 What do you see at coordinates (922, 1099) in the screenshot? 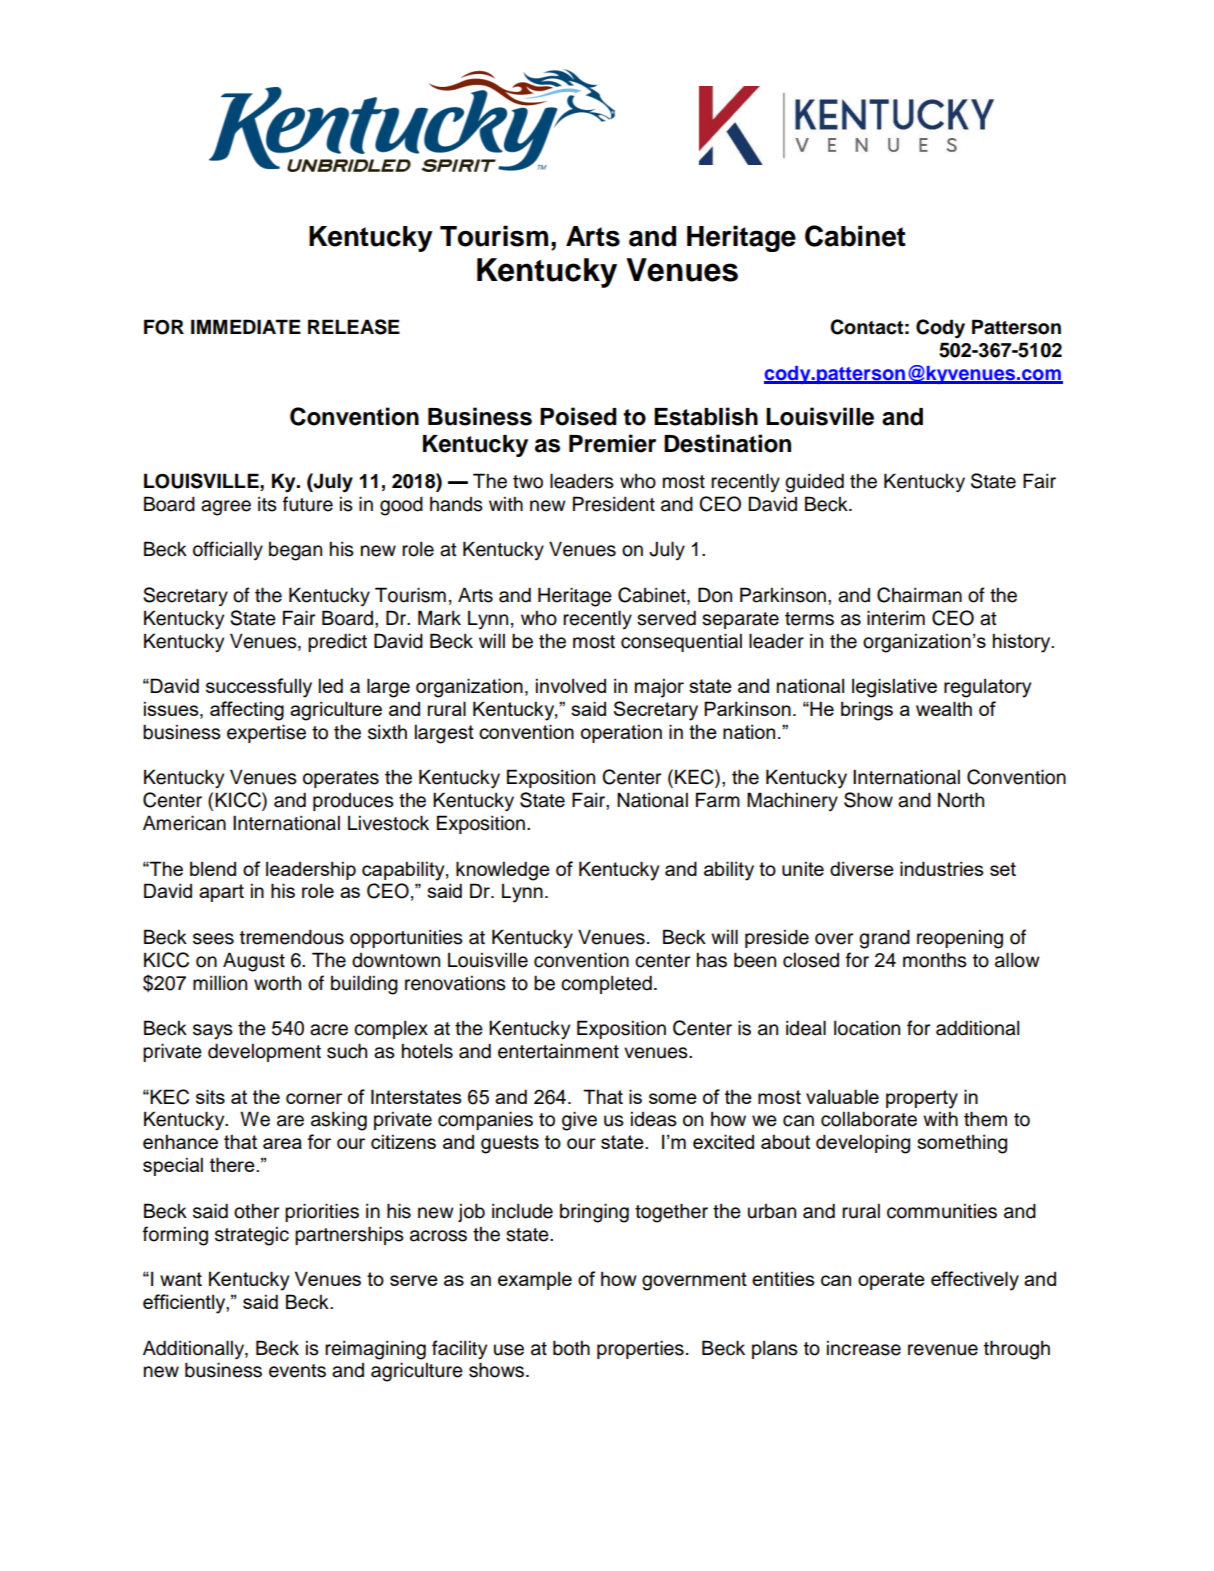
I see `property` at bounding box center [922, 1099].
